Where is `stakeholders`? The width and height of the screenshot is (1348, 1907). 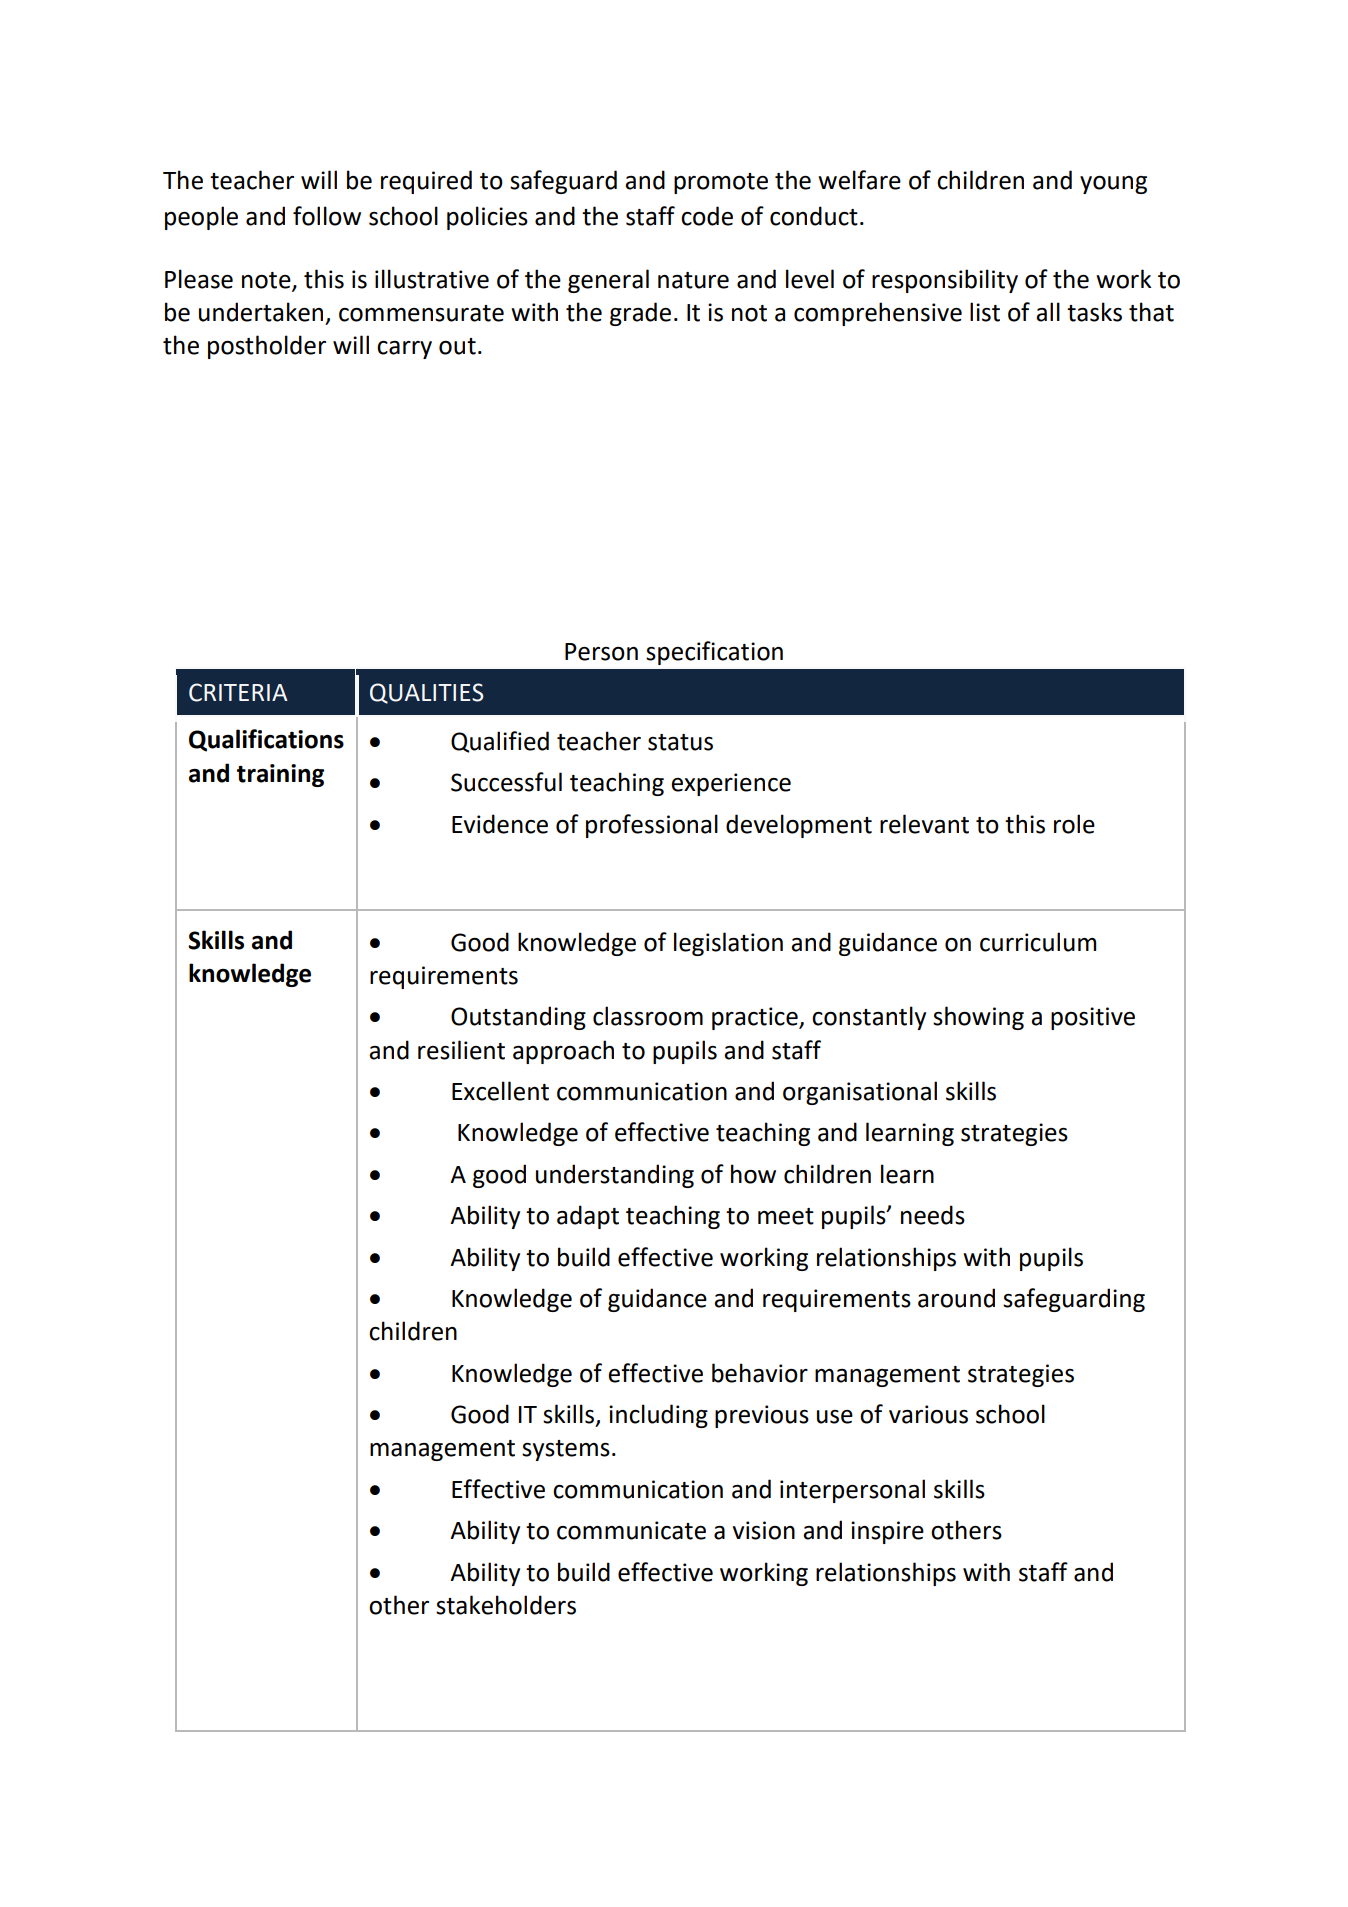 stakeholders is located at coordinates (506, 1605).
